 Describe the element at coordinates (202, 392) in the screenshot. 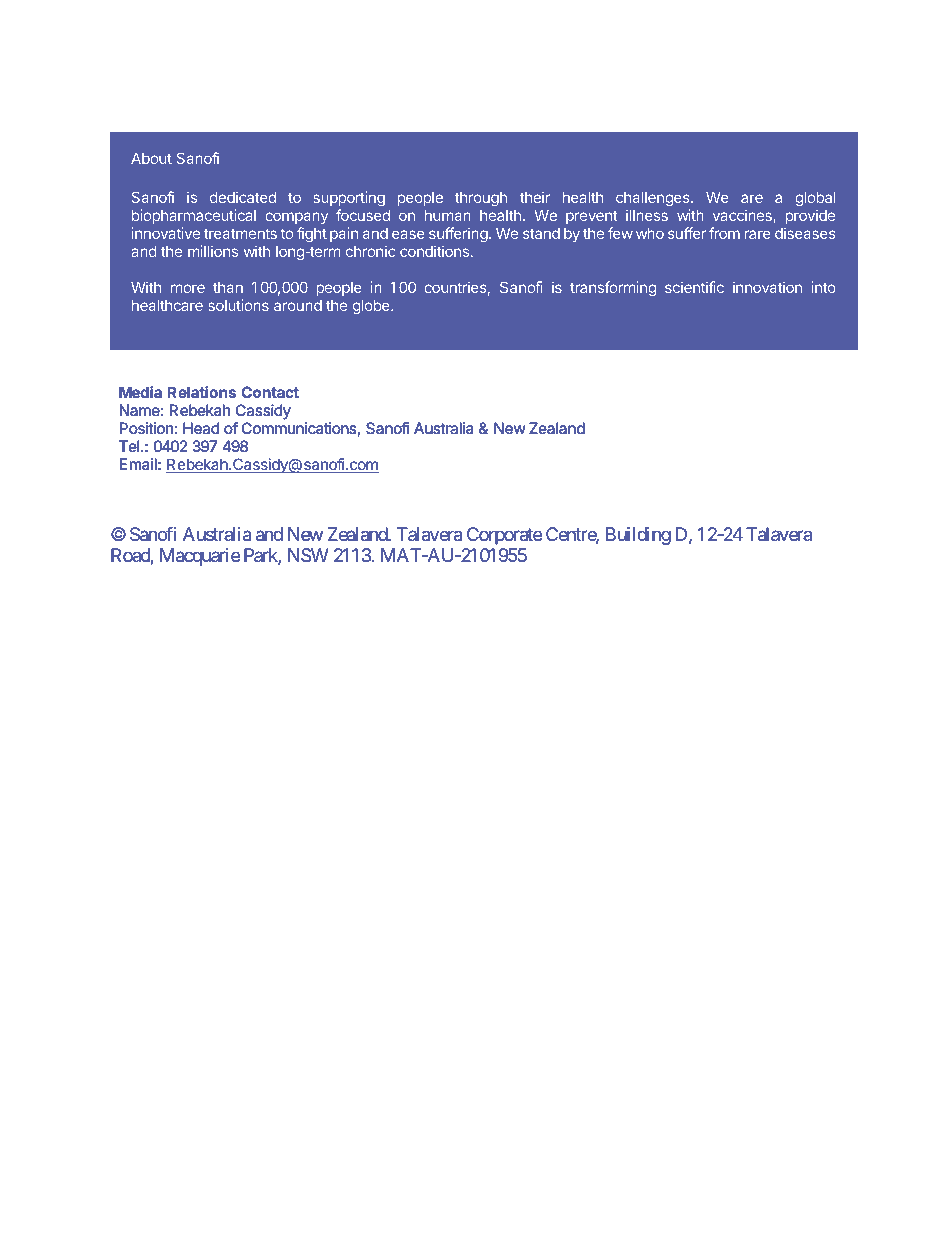

I see `Relations` at that location.
